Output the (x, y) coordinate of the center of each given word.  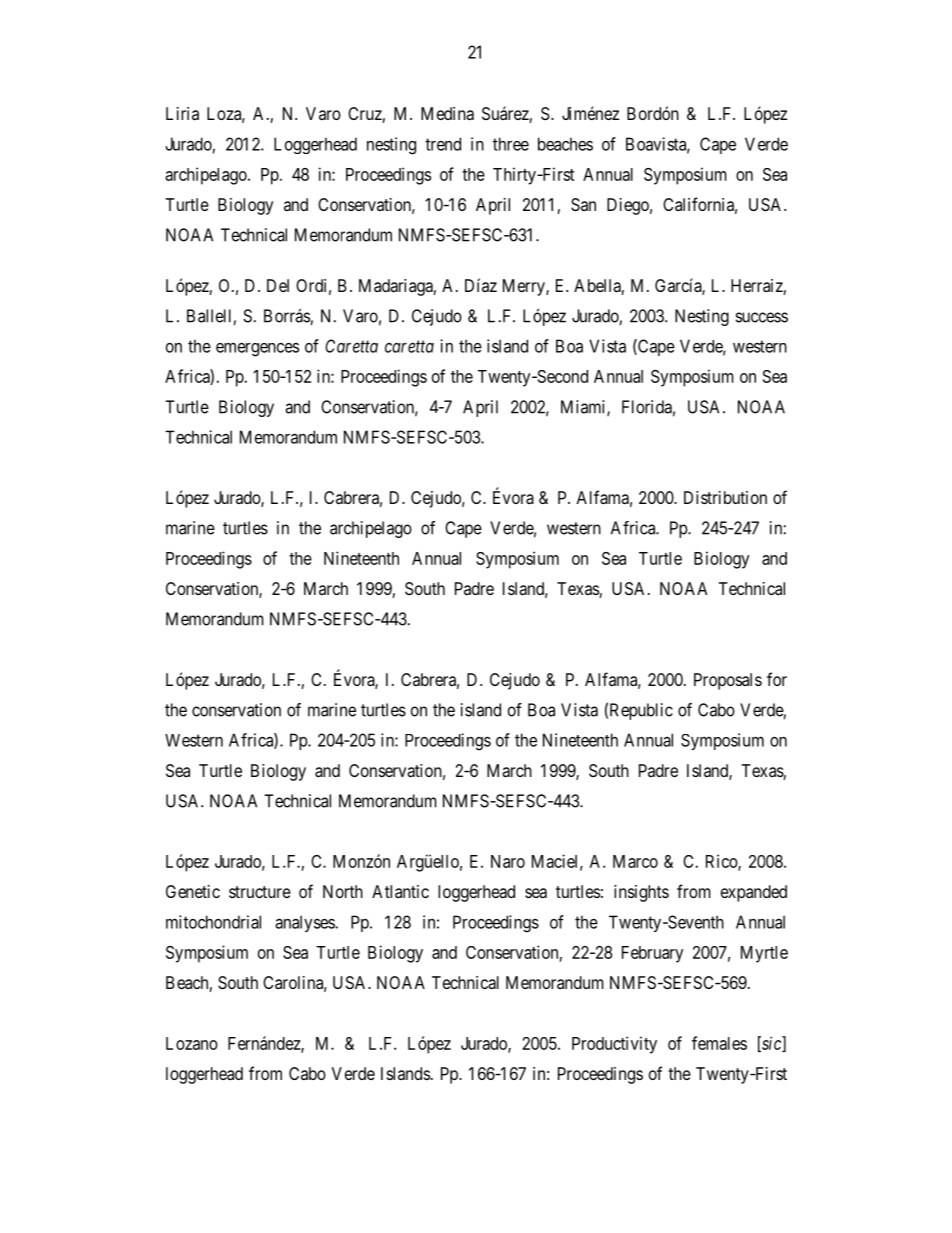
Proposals (728, 681)
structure (260, 892)
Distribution (725, 497)
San (583, 204)
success (761, 317)
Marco (635, 861)
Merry (525, 287)
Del (278, 285)
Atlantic (400, 891)
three (511, 144)
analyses (305, 923)
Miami (584, 408)
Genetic (193, 891)
